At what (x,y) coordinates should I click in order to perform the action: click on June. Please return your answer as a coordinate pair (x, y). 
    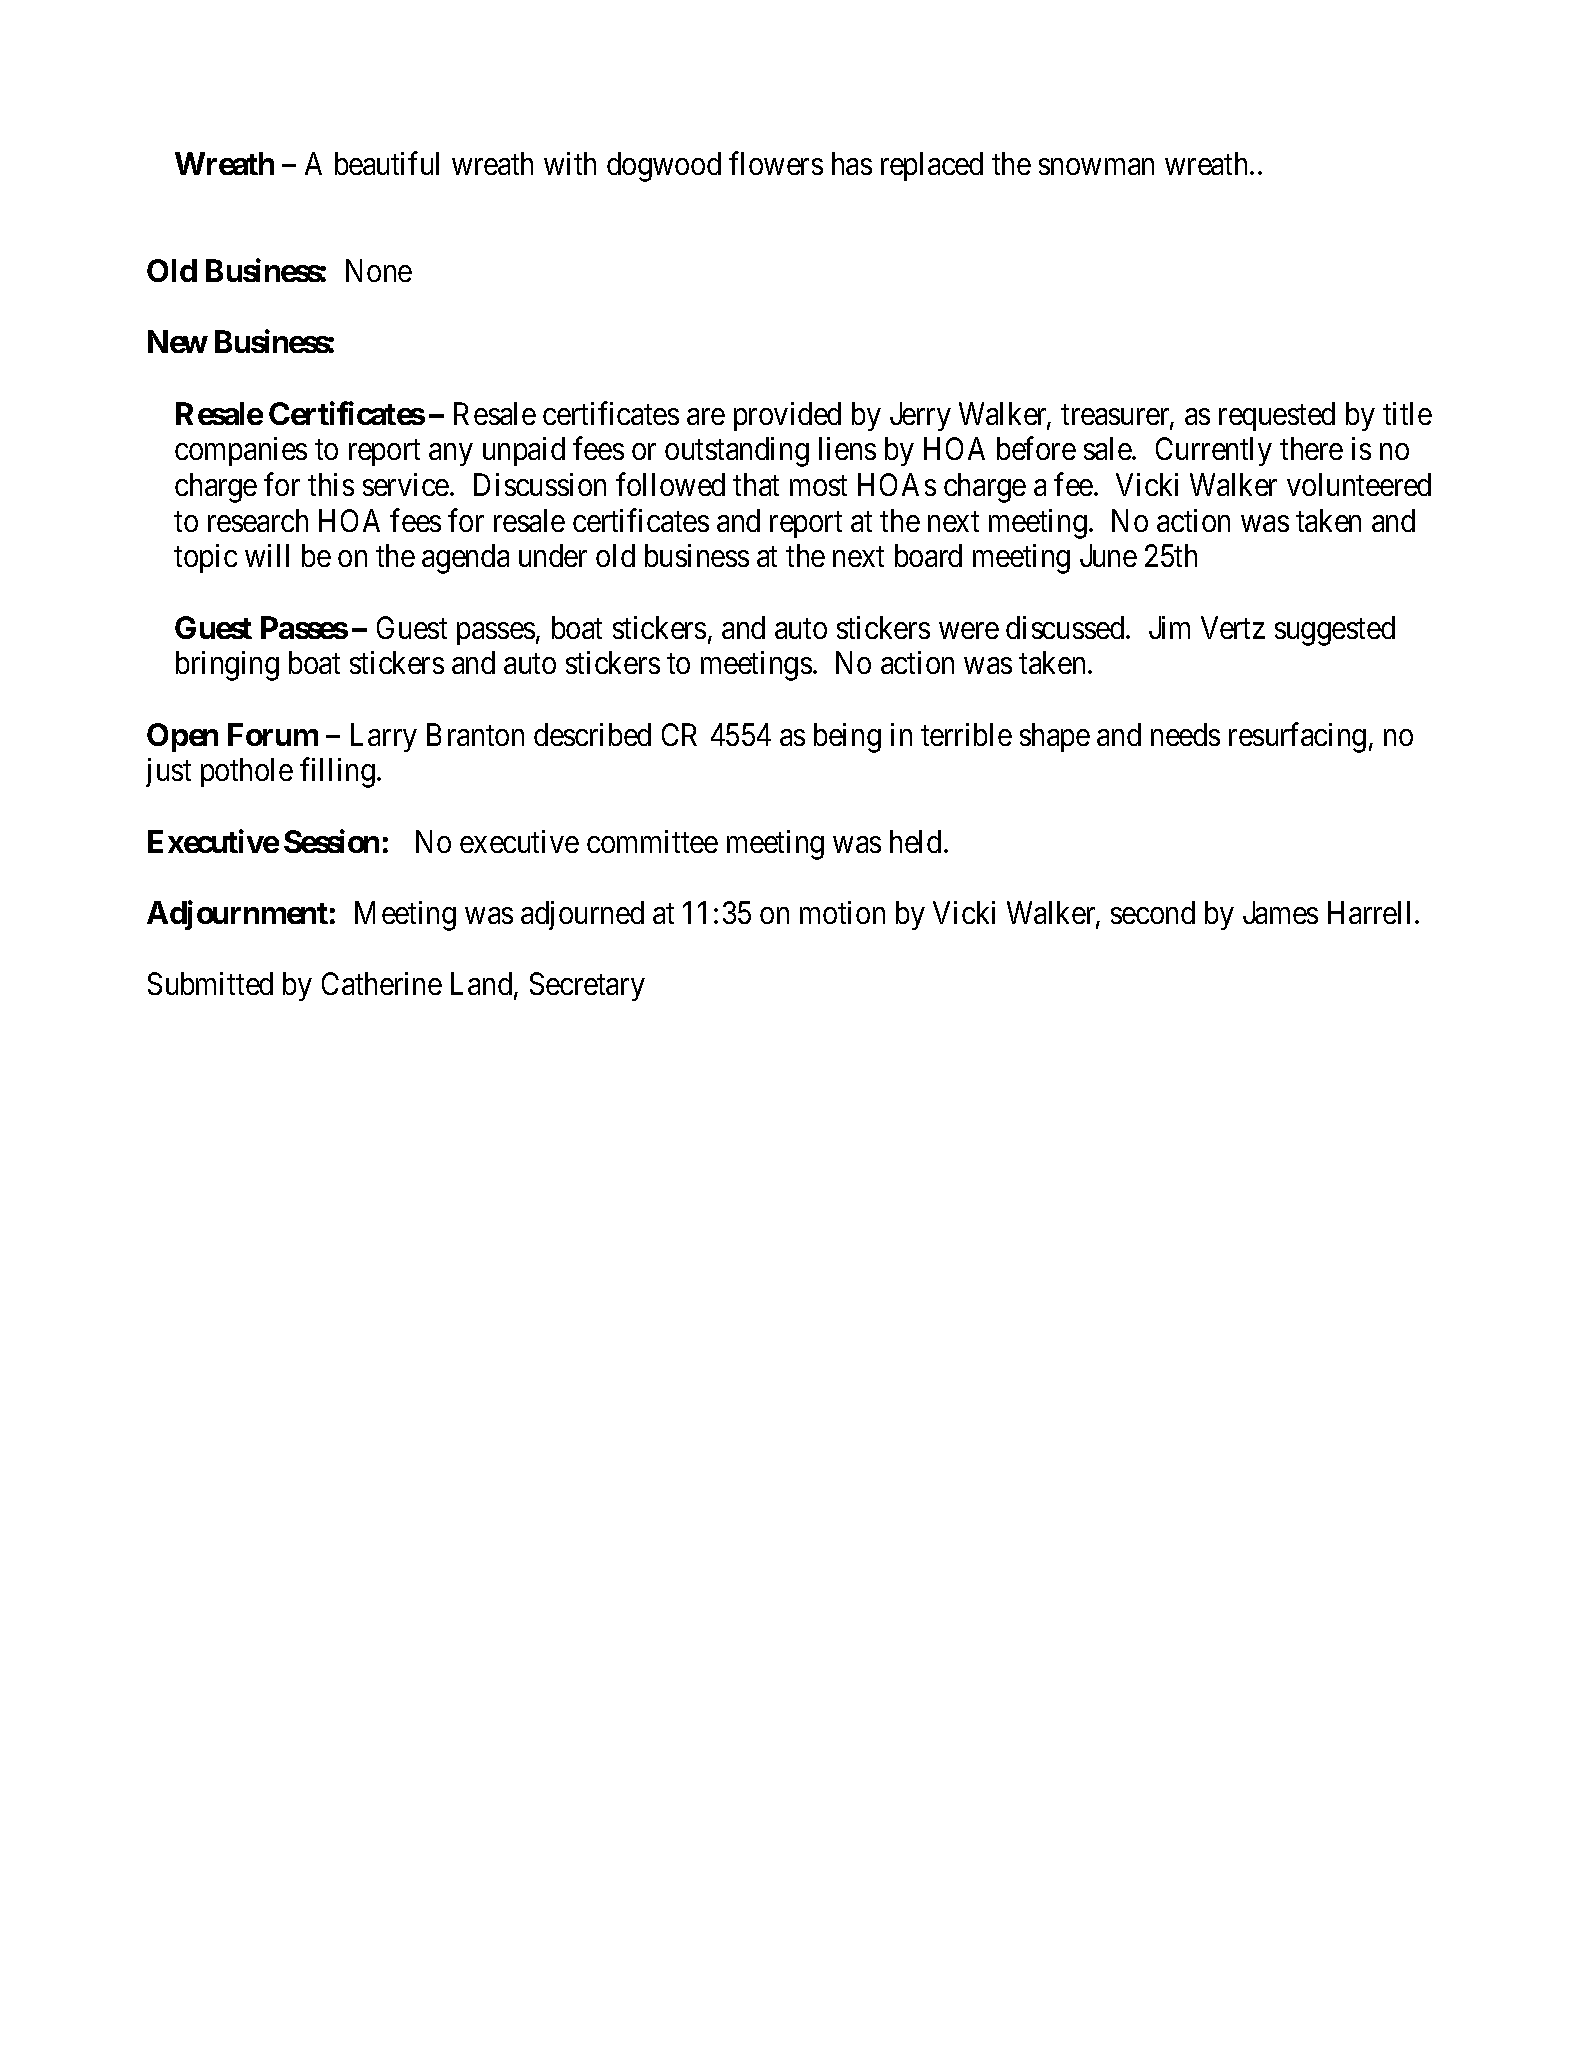
    Looking at the image, I should click on (1108, 556).
